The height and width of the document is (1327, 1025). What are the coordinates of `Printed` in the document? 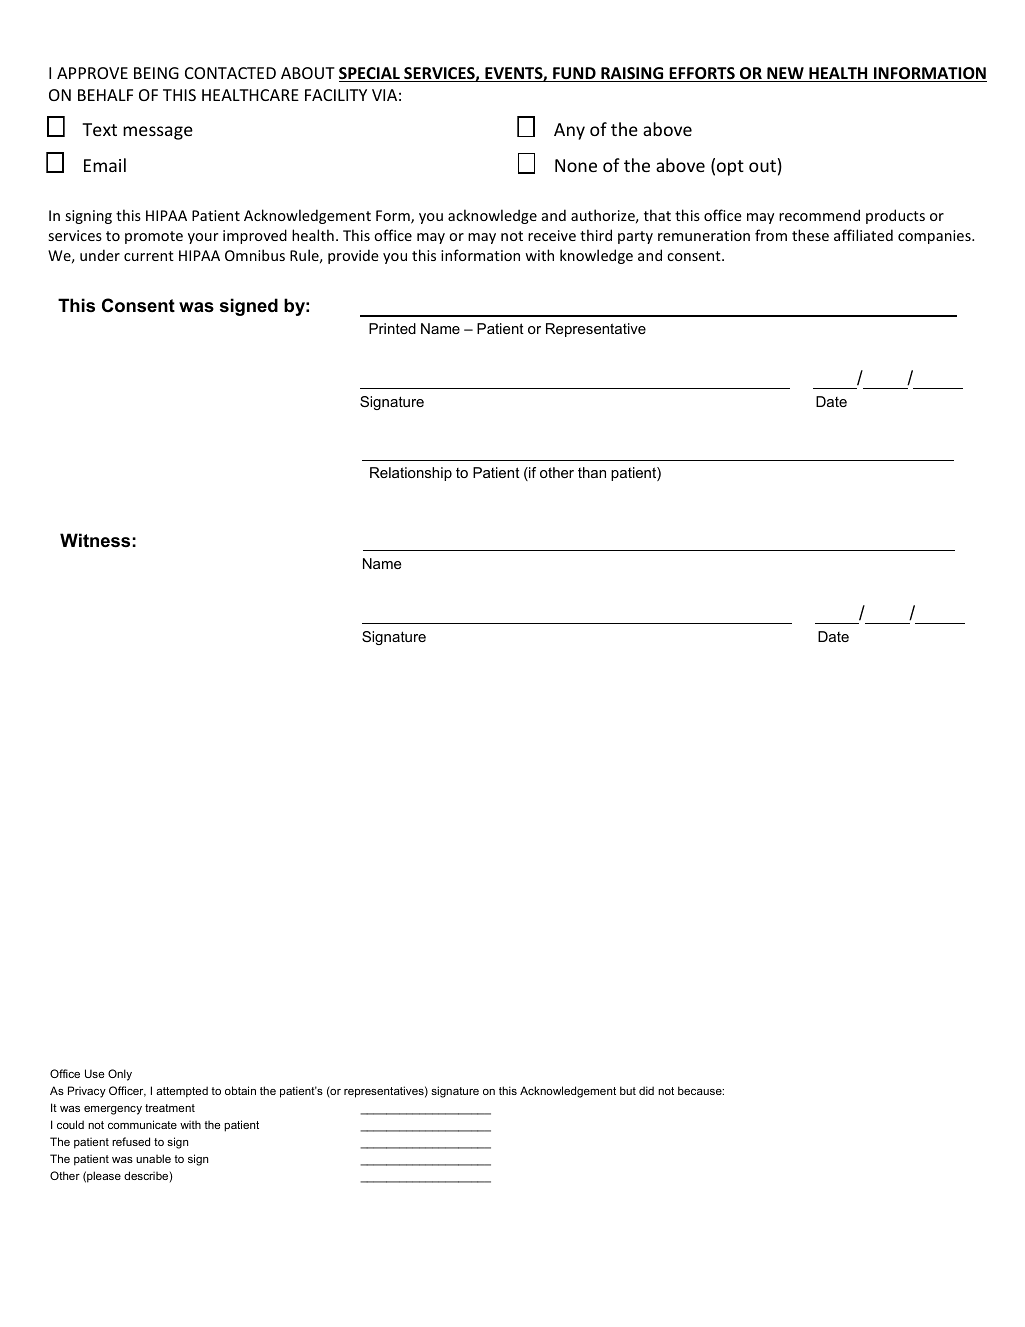 It's located at (392, 328).
